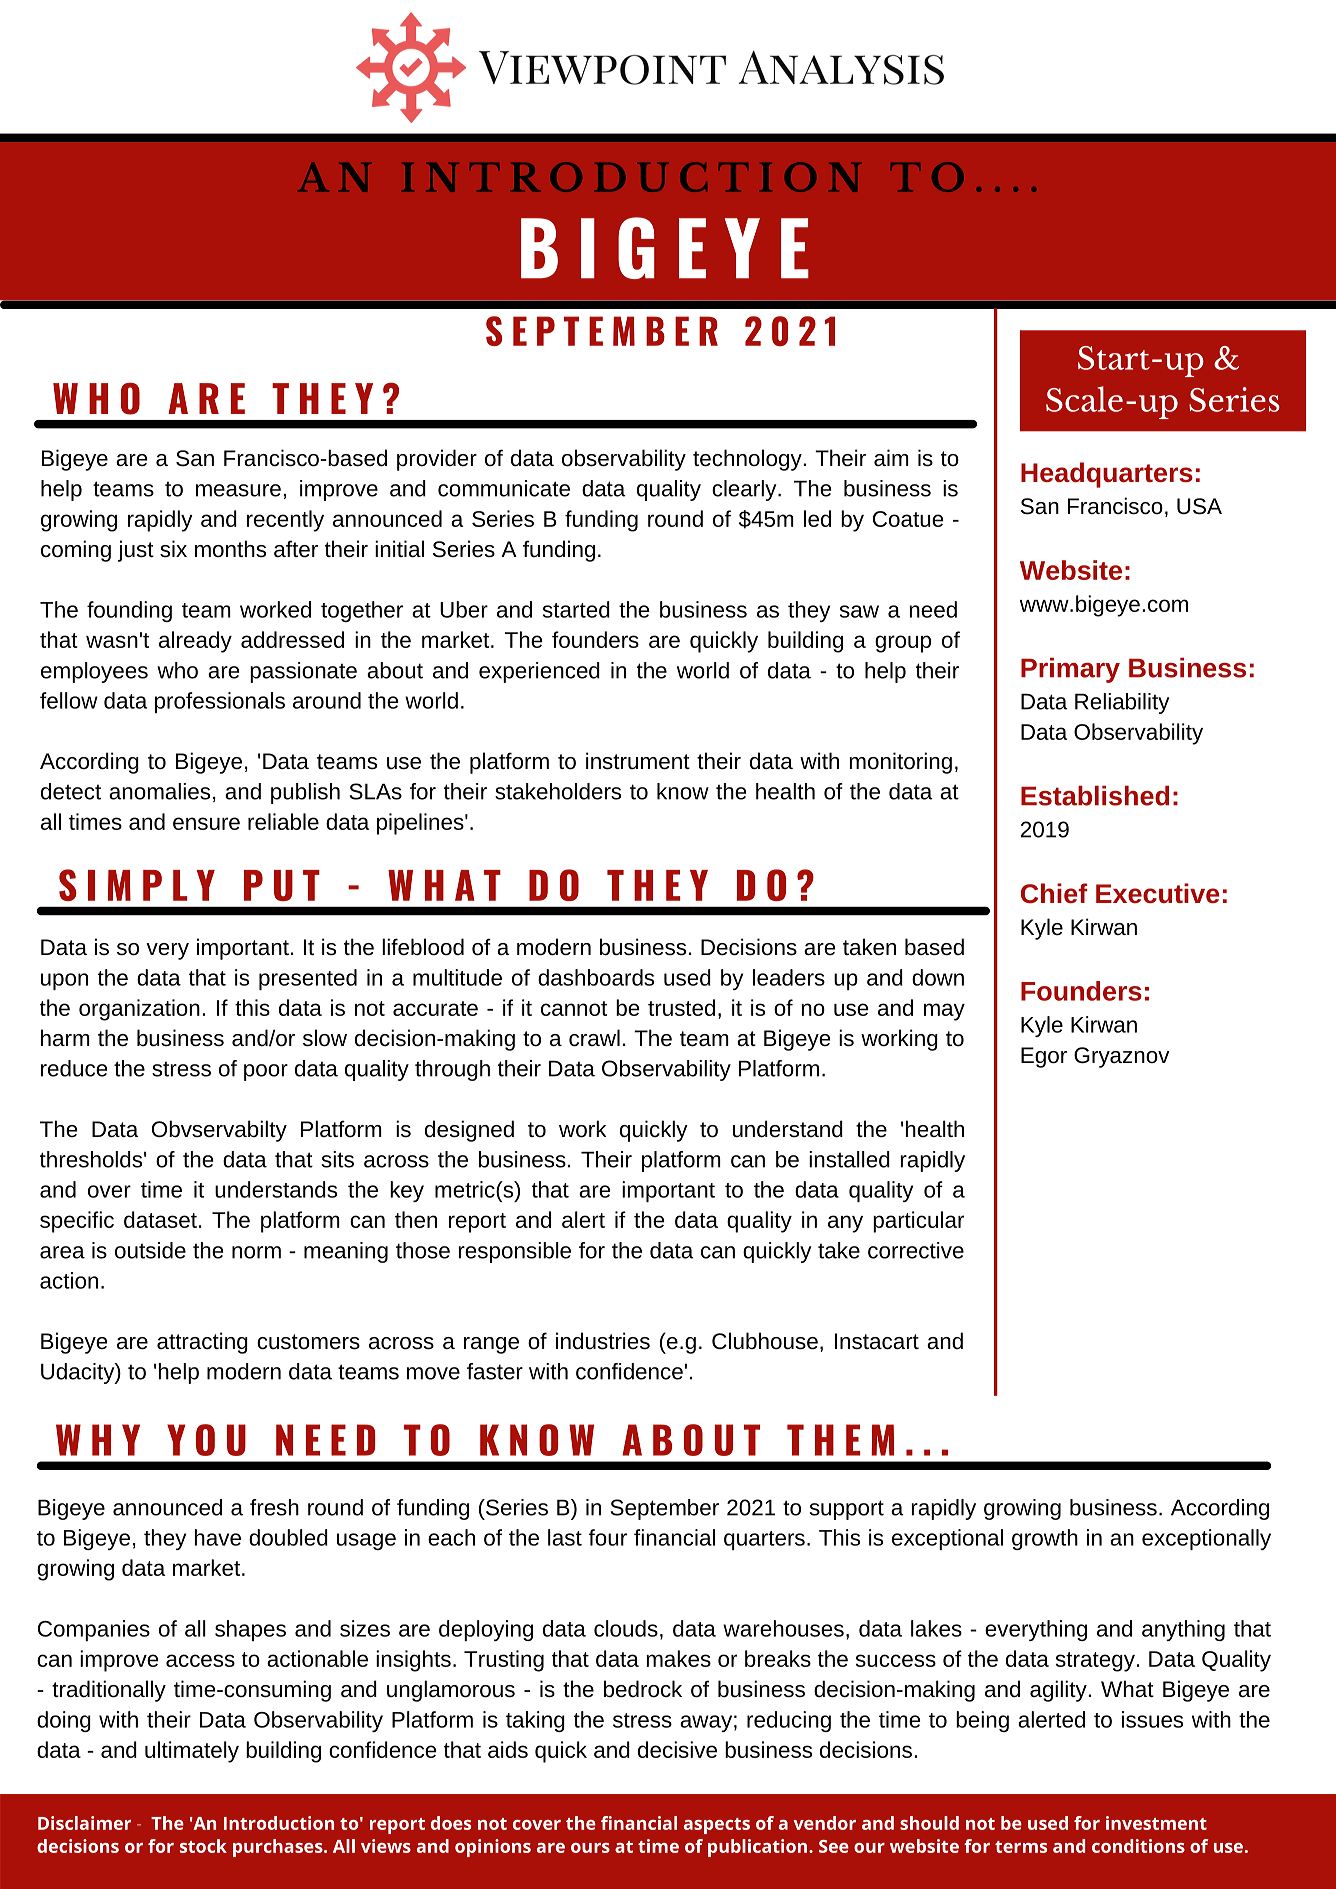 This screenshot has width=1336, height=1889. Describe the element at coordinates (859, 611) in the screenshot. I see `saw` at that location.
